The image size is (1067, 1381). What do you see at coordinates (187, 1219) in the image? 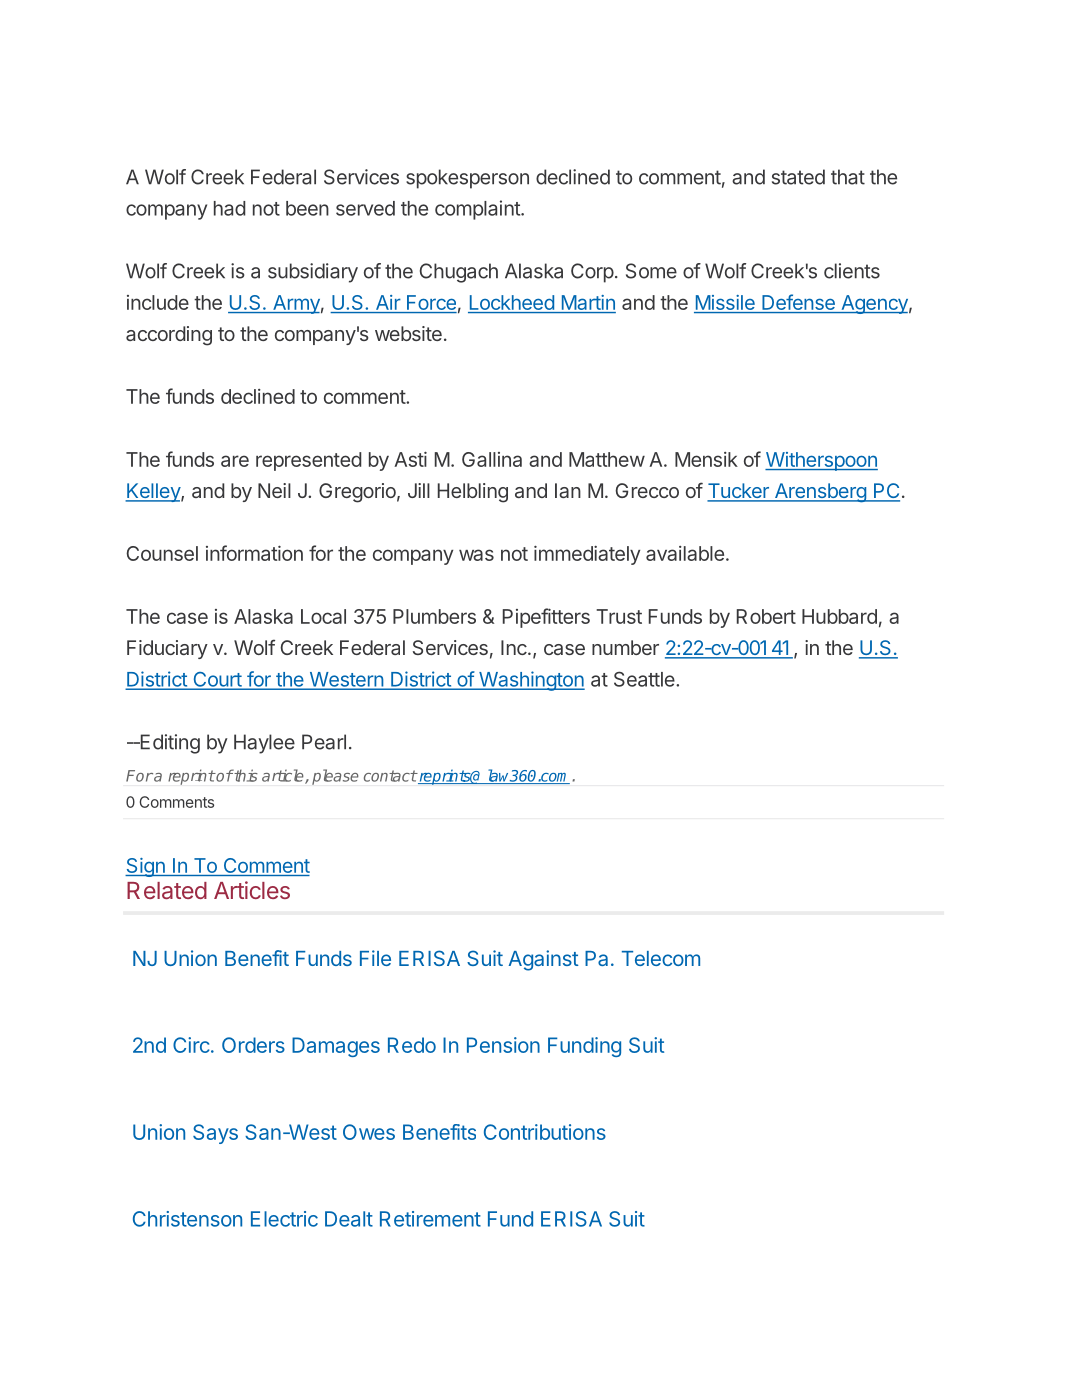
I see `Christenson` at bounding box center [187, 1219].
